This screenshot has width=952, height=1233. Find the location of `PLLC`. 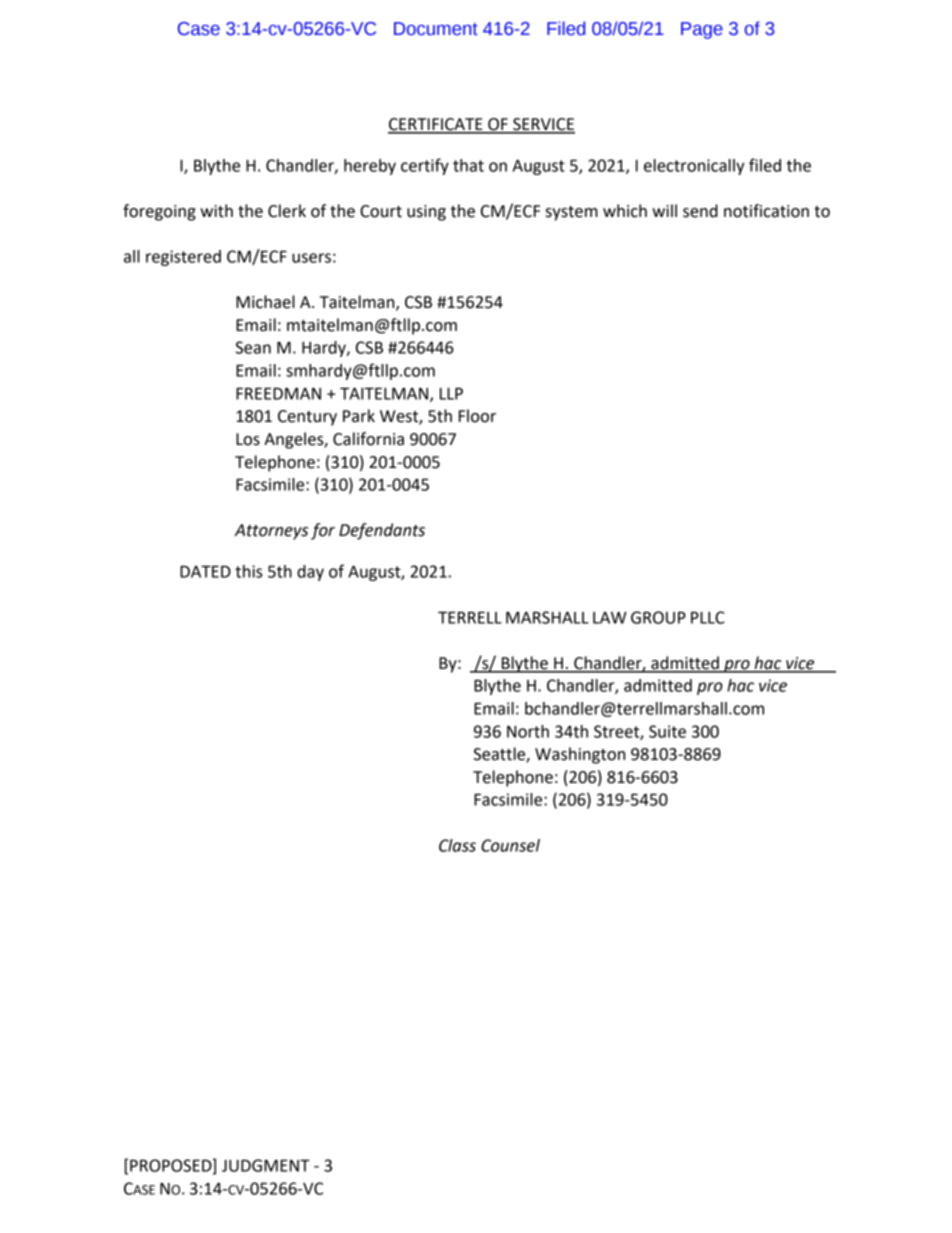

PLLC is located at coordinates (708, 617).
